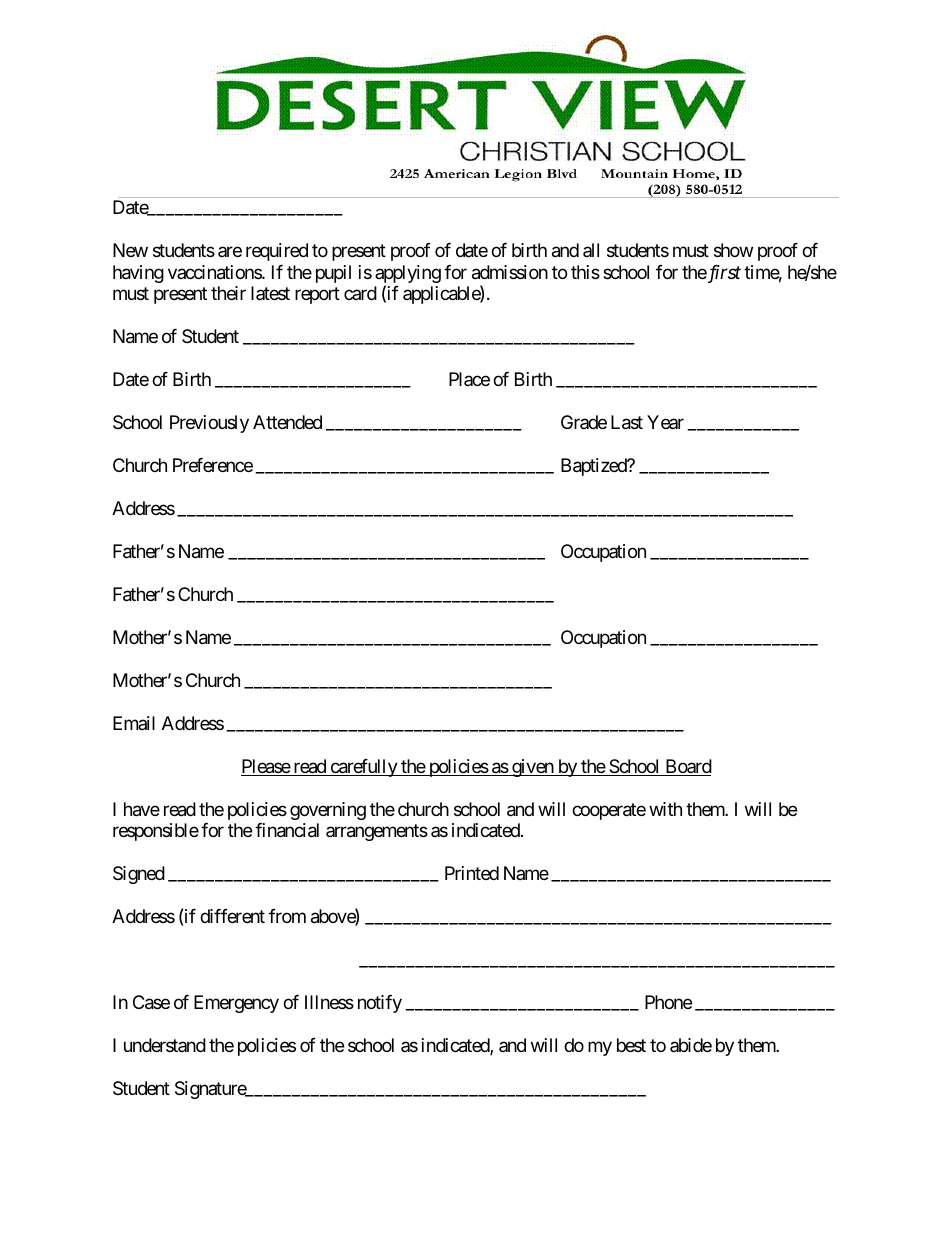 This document has width=952, height=1233. Describe the element at coordinates (665, 422) in the document. I see `Year` at that location.
